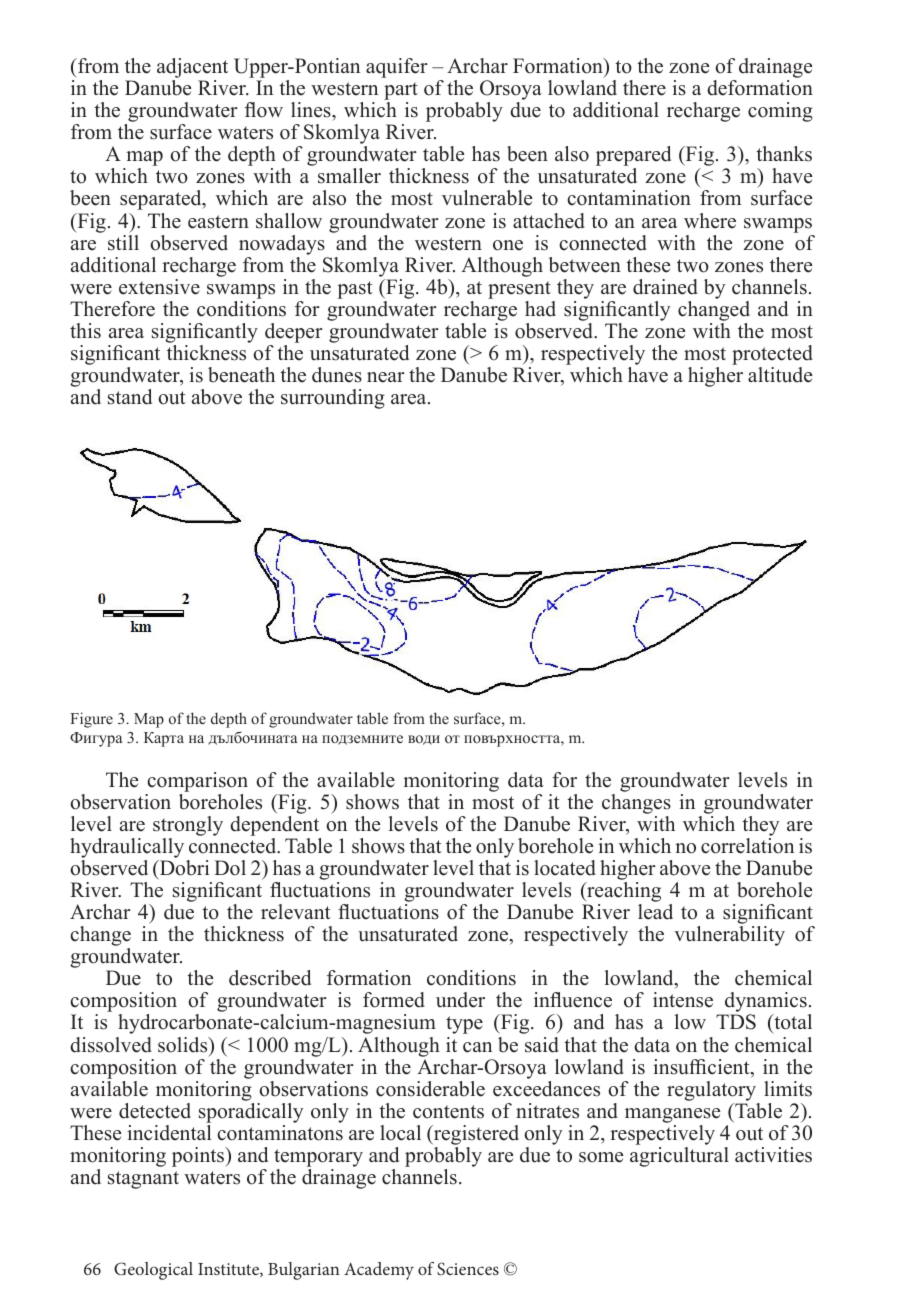  I want to click on correlation, so click(747, 846).
